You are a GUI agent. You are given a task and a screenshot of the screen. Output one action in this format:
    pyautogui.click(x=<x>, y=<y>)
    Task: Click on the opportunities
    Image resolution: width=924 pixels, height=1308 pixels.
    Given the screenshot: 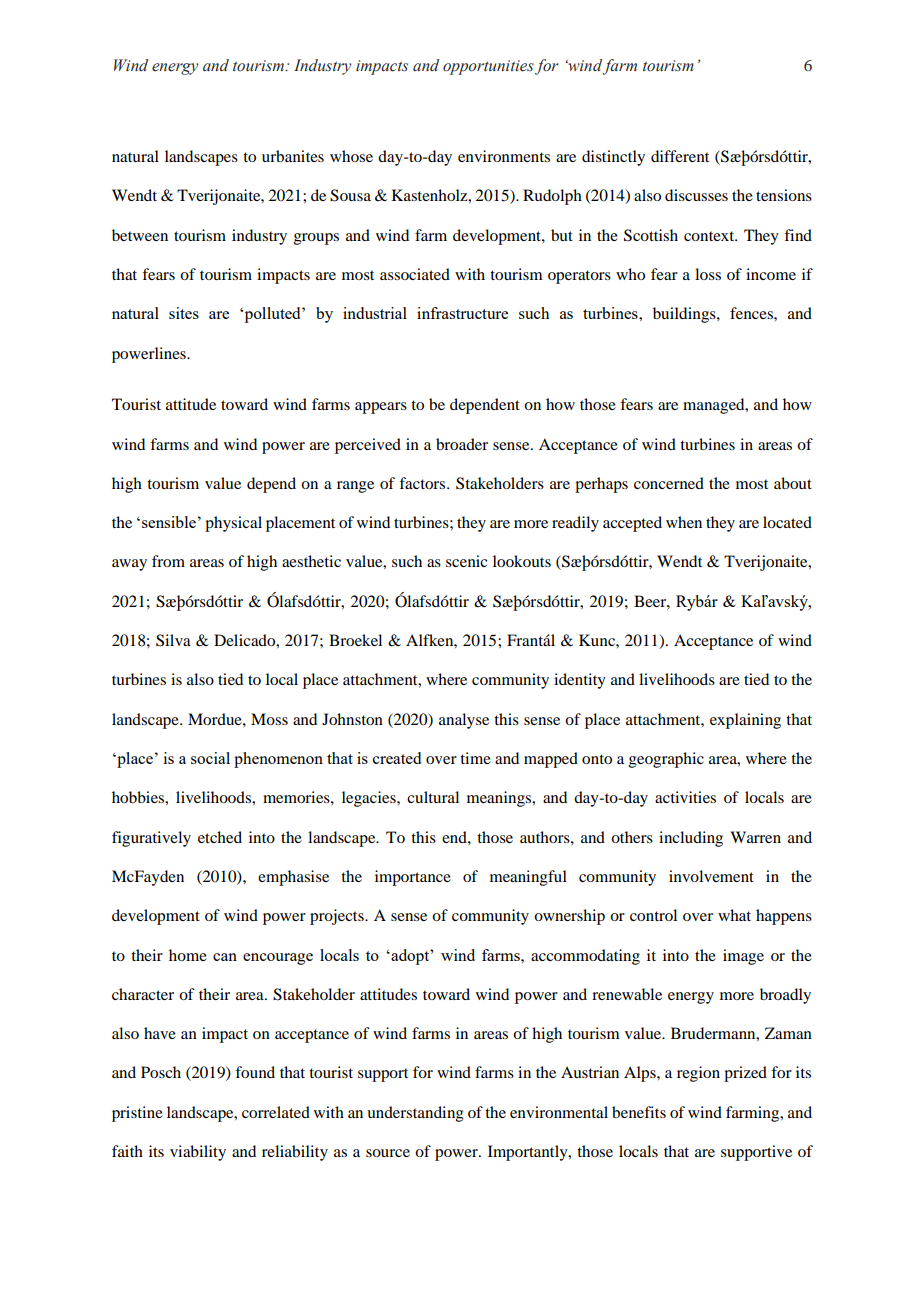 What is the action you would take?
    pyautogui.click(x=488, y=67)
